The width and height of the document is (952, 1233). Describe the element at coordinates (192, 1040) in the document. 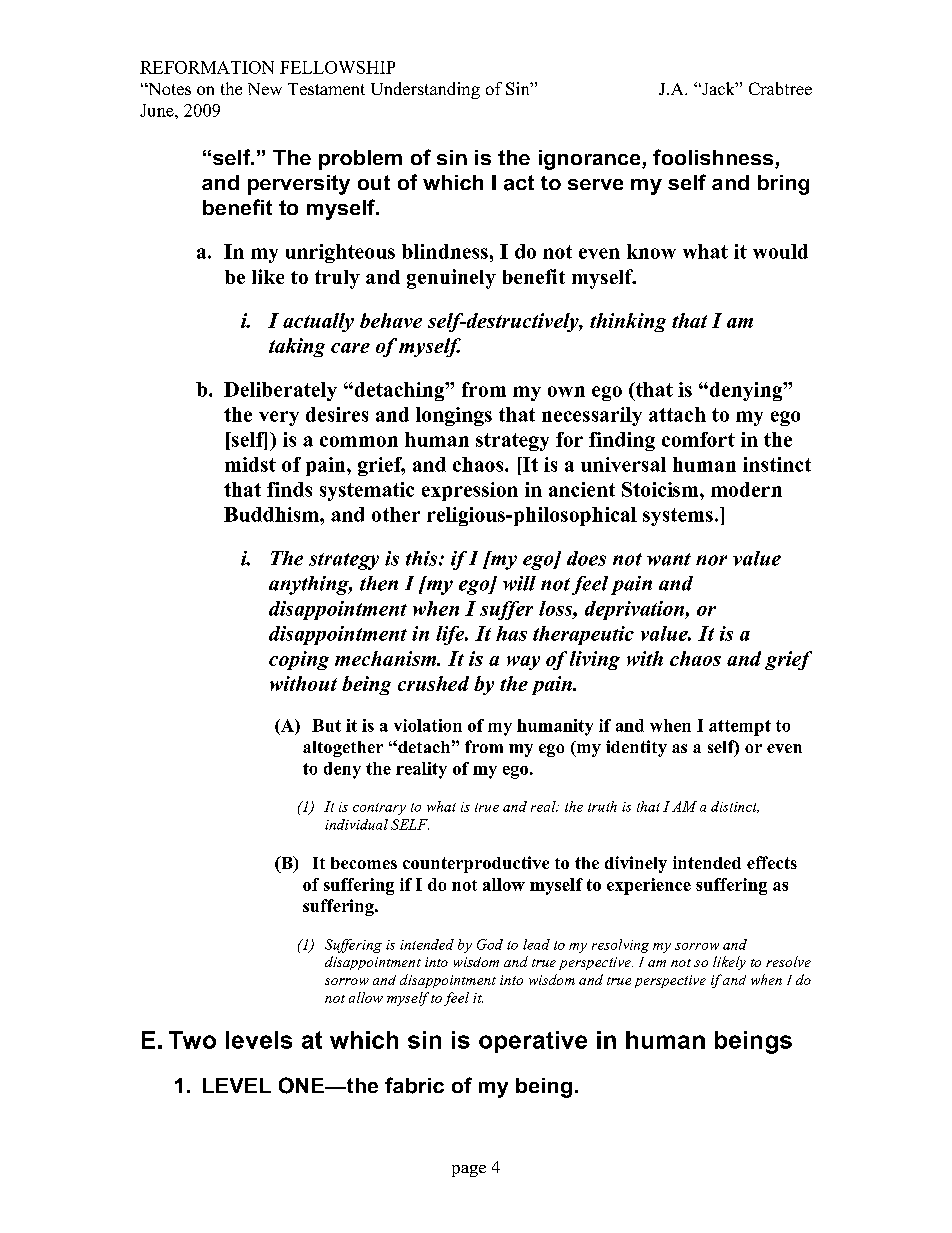

I see `Two` at that location.
